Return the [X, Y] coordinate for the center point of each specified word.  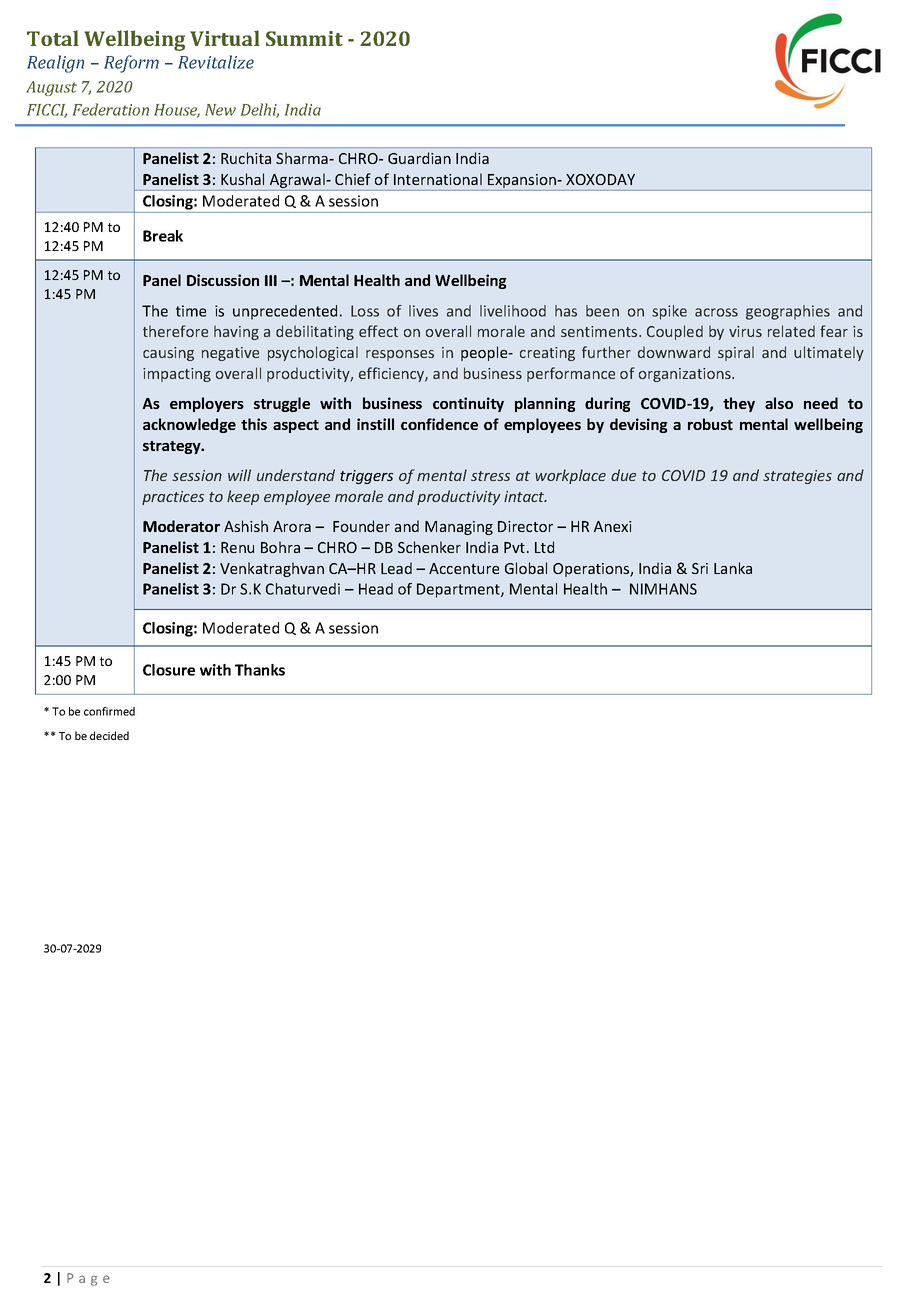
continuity [468, 404]
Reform [131, 64]
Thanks [260, 670]
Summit [304, 38]
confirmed [109, 711]
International [438, 179]
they [739, 404]
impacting [177, 375]
